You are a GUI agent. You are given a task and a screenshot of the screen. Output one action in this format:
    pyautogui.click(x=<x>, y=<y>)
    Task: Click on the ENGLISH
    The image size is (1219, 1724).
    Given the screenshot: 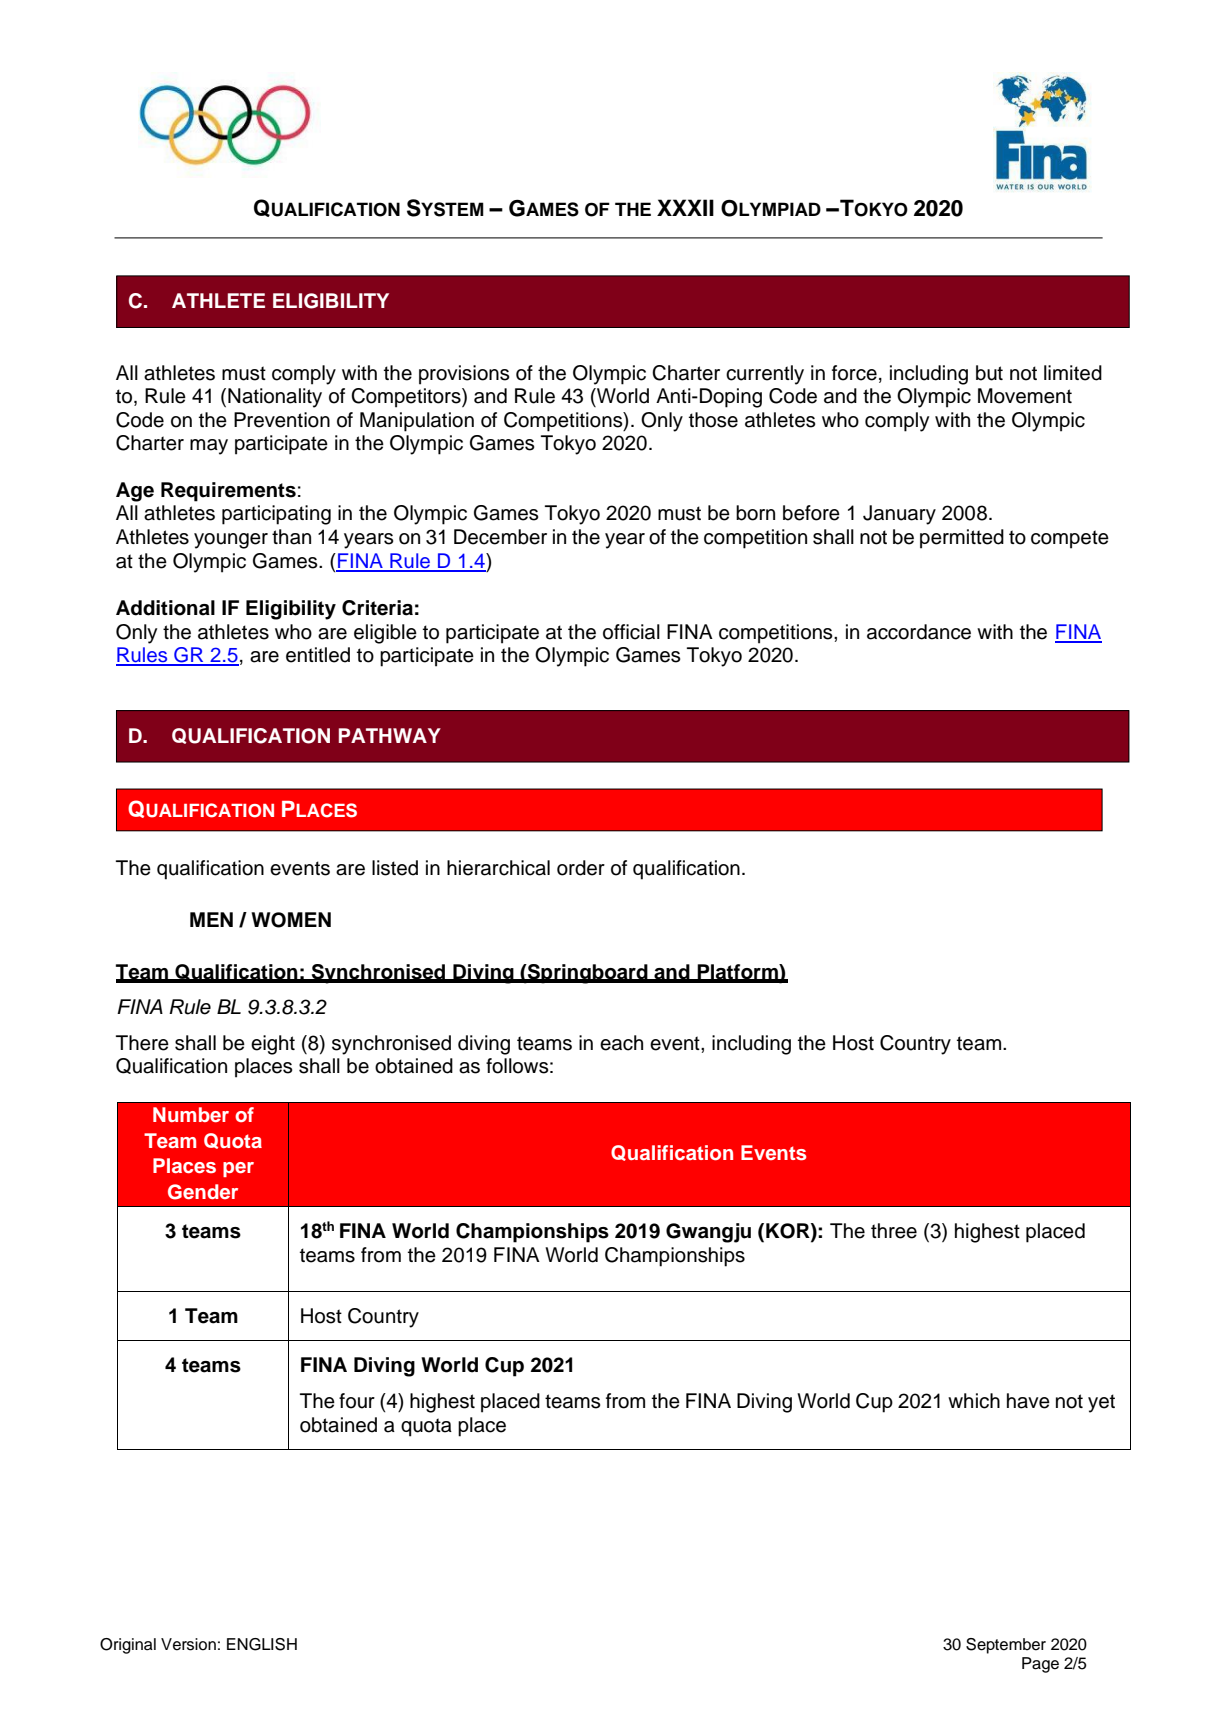 What is the action you would take?
    pyautogui.click(x=262, y=1644)
